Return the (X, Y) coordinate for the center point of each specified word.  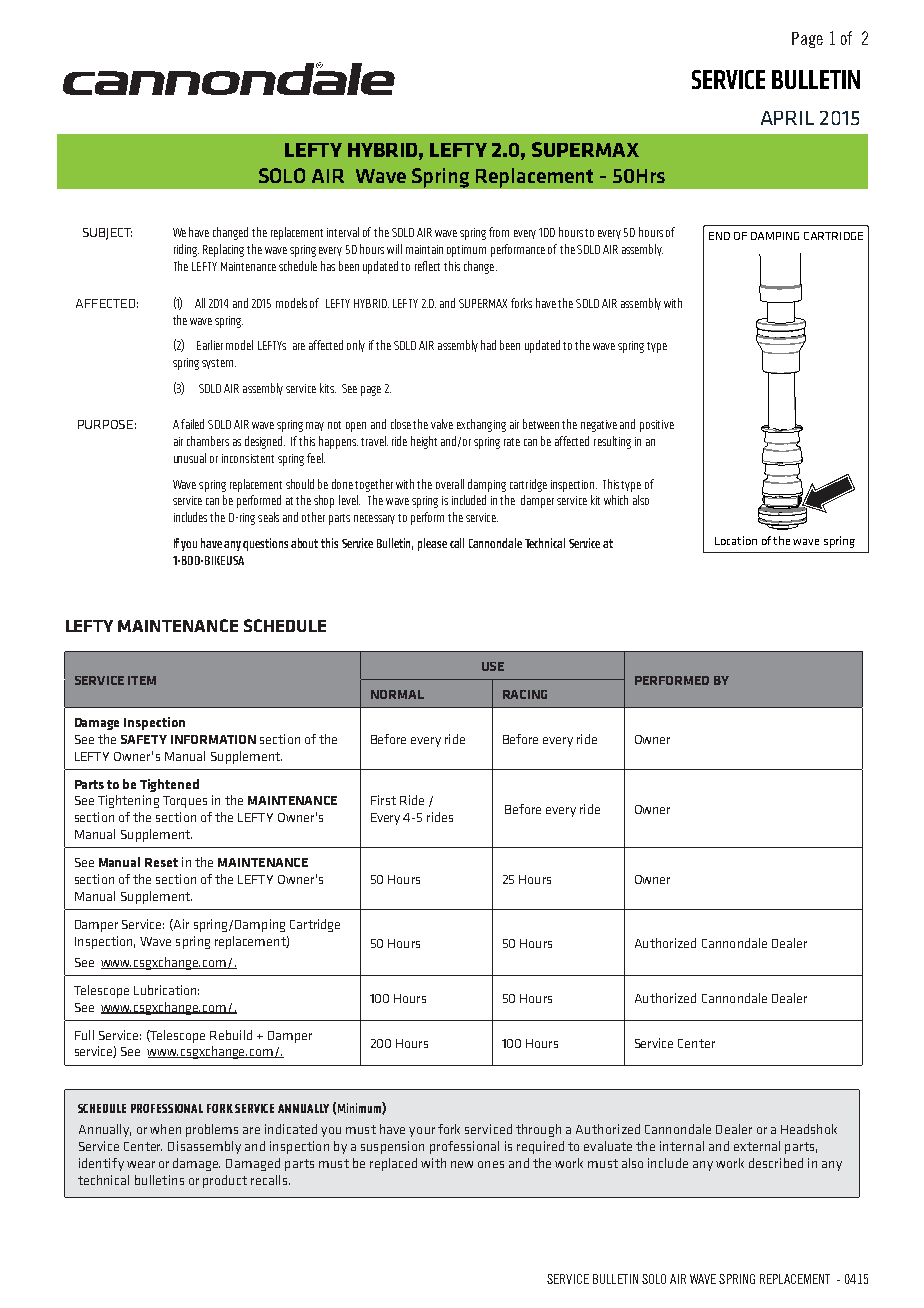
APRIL (787, 118)
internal (682, 1146)
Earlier (210, 345)
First (383, 800)
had (488, 345)
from (499, 232)
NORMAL (397, 694)
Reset (161, 862)
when (165, 1129)
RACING (525, 694)
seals (268, 517)
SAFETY (144, 739)
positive (657, 426)
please (432, 544)
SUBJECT (107, 234)
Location (736, 540)
